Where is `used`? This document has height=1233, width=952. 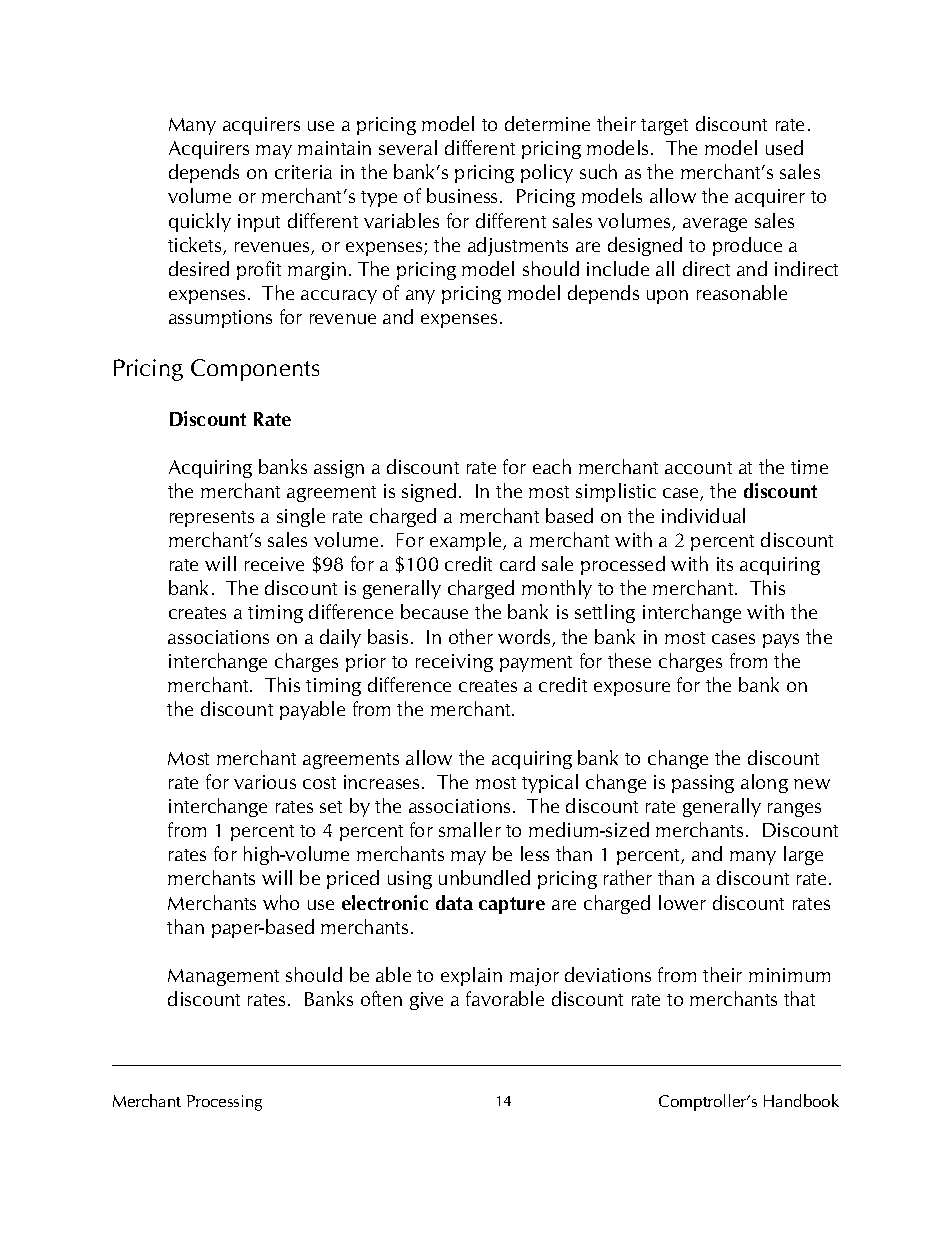 used is located at coordinates (784, 147).
